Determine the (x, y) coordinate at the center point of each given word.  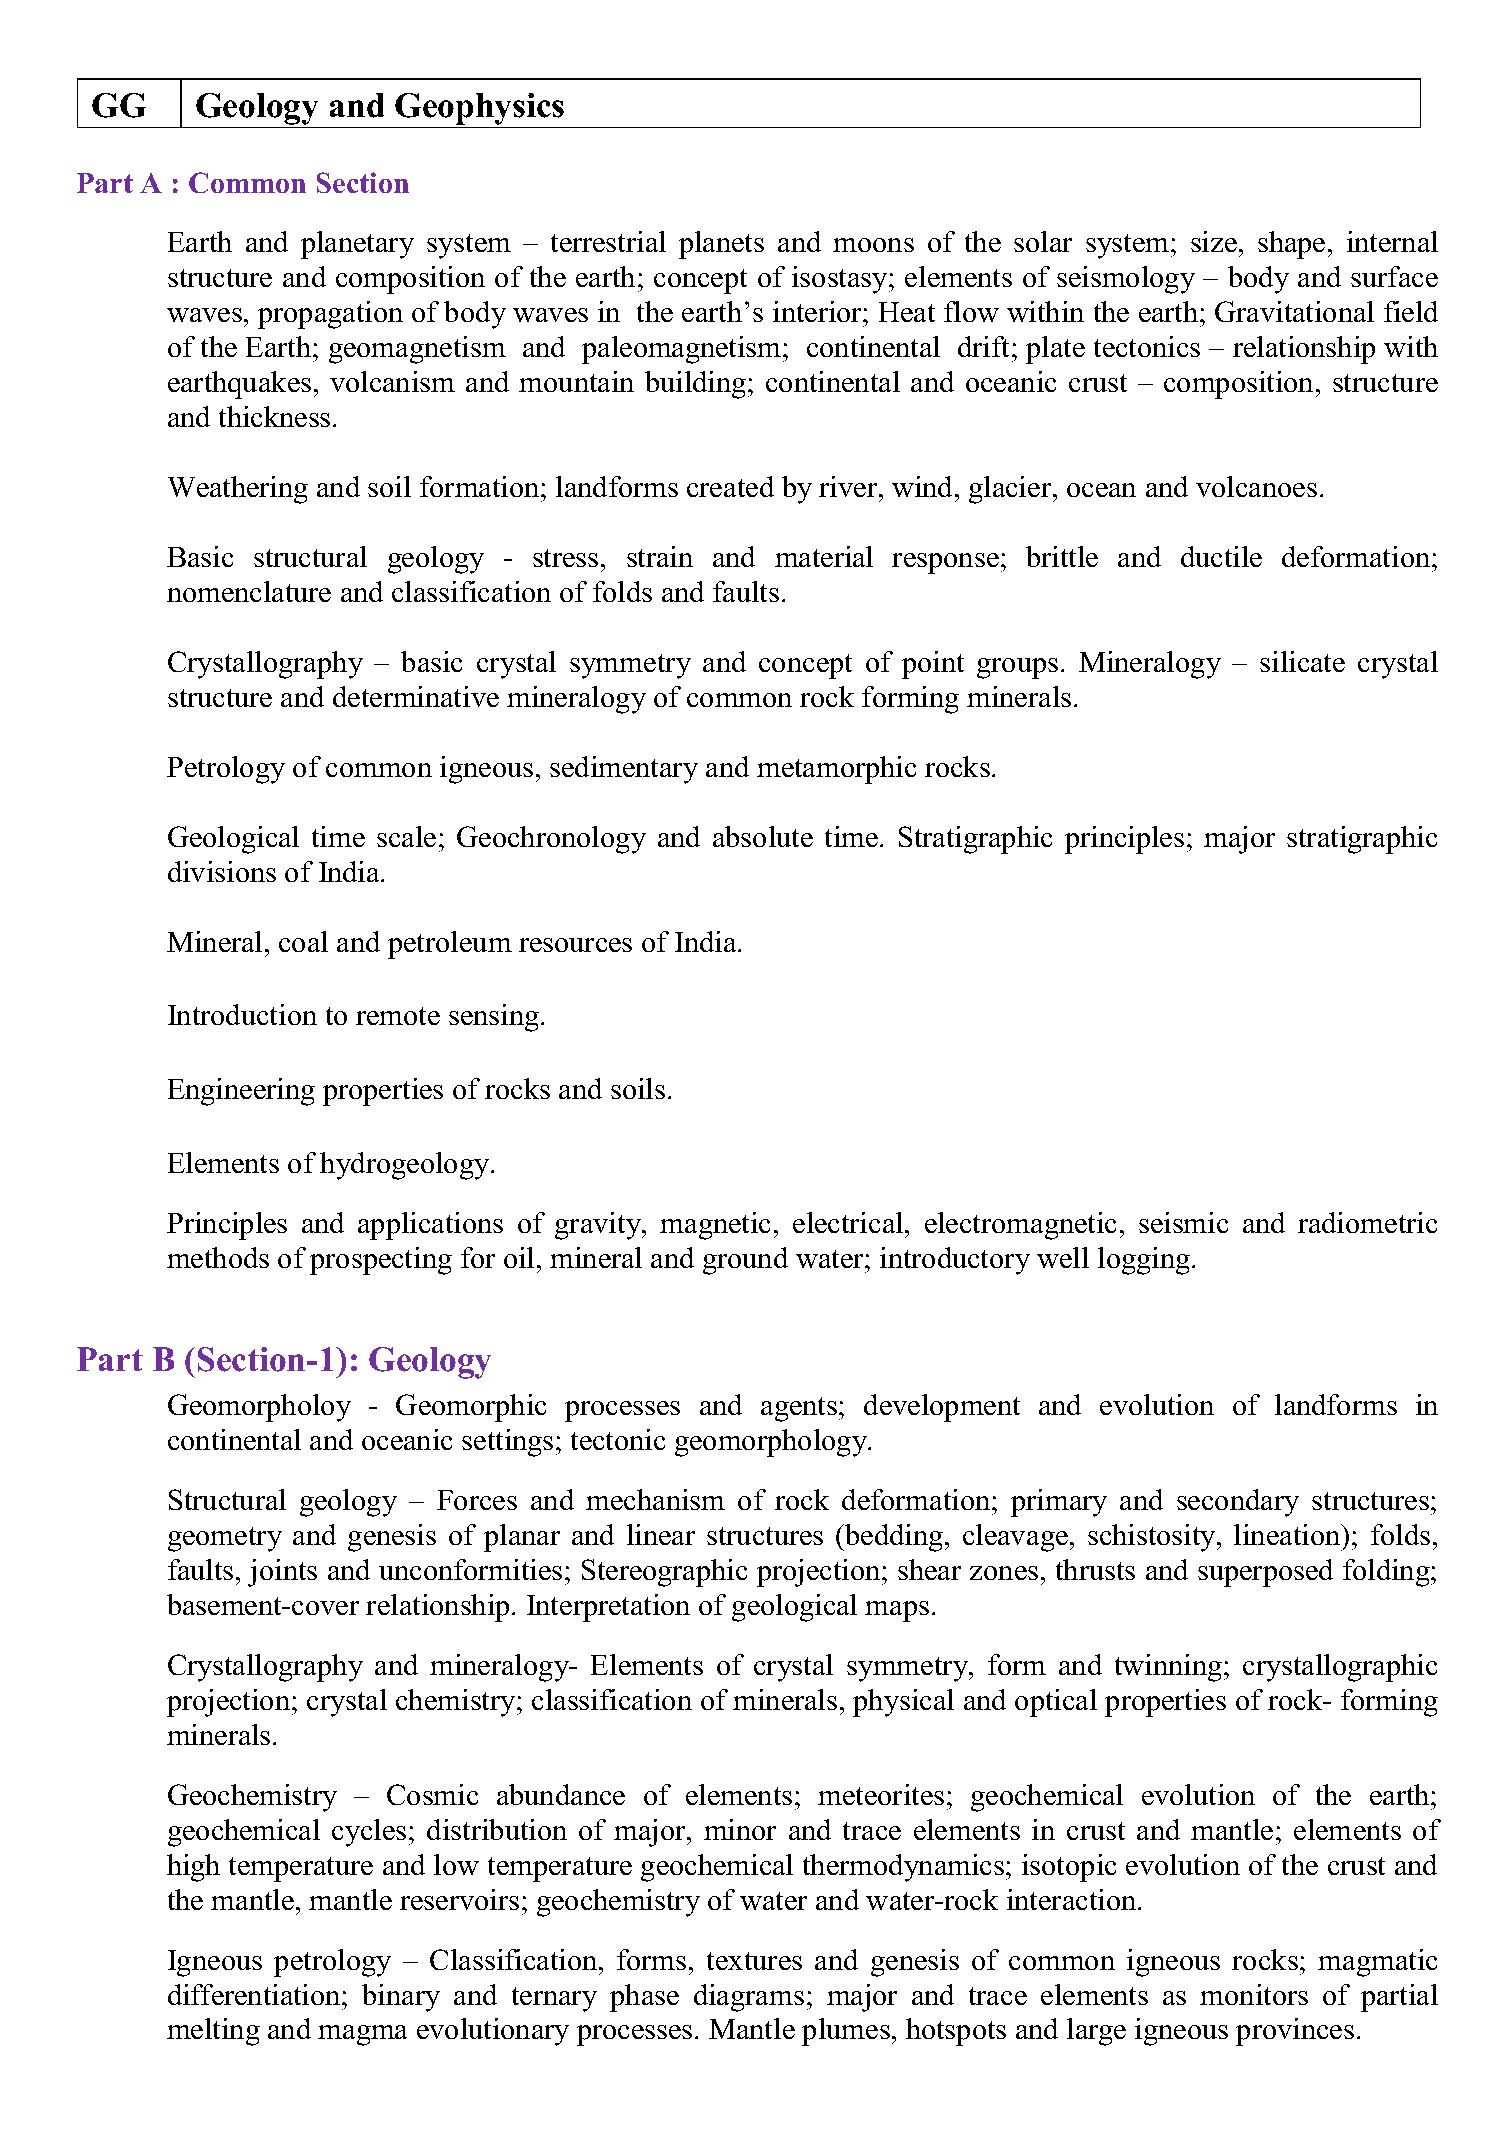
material (824, 556)
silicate (1302, 661)
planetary (357, 245)
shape (1291, 245)
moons (873, 245)
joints (282, 1573)
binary (401, 1998)
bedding (894, 1538)
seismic (1183, 1222)
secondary (1238, 1503)
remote (398, 1016)
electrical (849, 1222)
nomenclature (249, 591)
